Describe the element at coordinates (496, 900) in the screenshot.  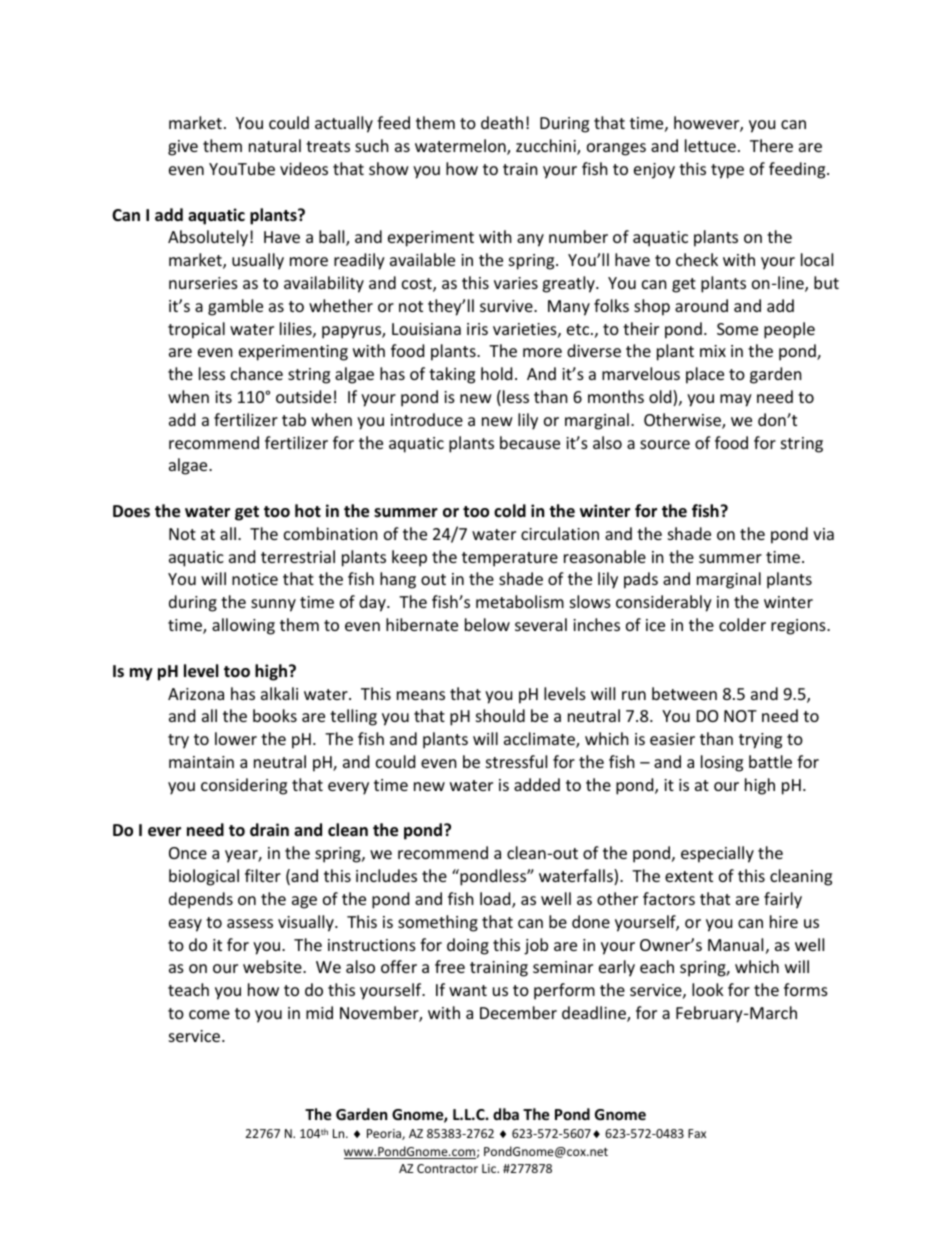
I see `load` at that location.
